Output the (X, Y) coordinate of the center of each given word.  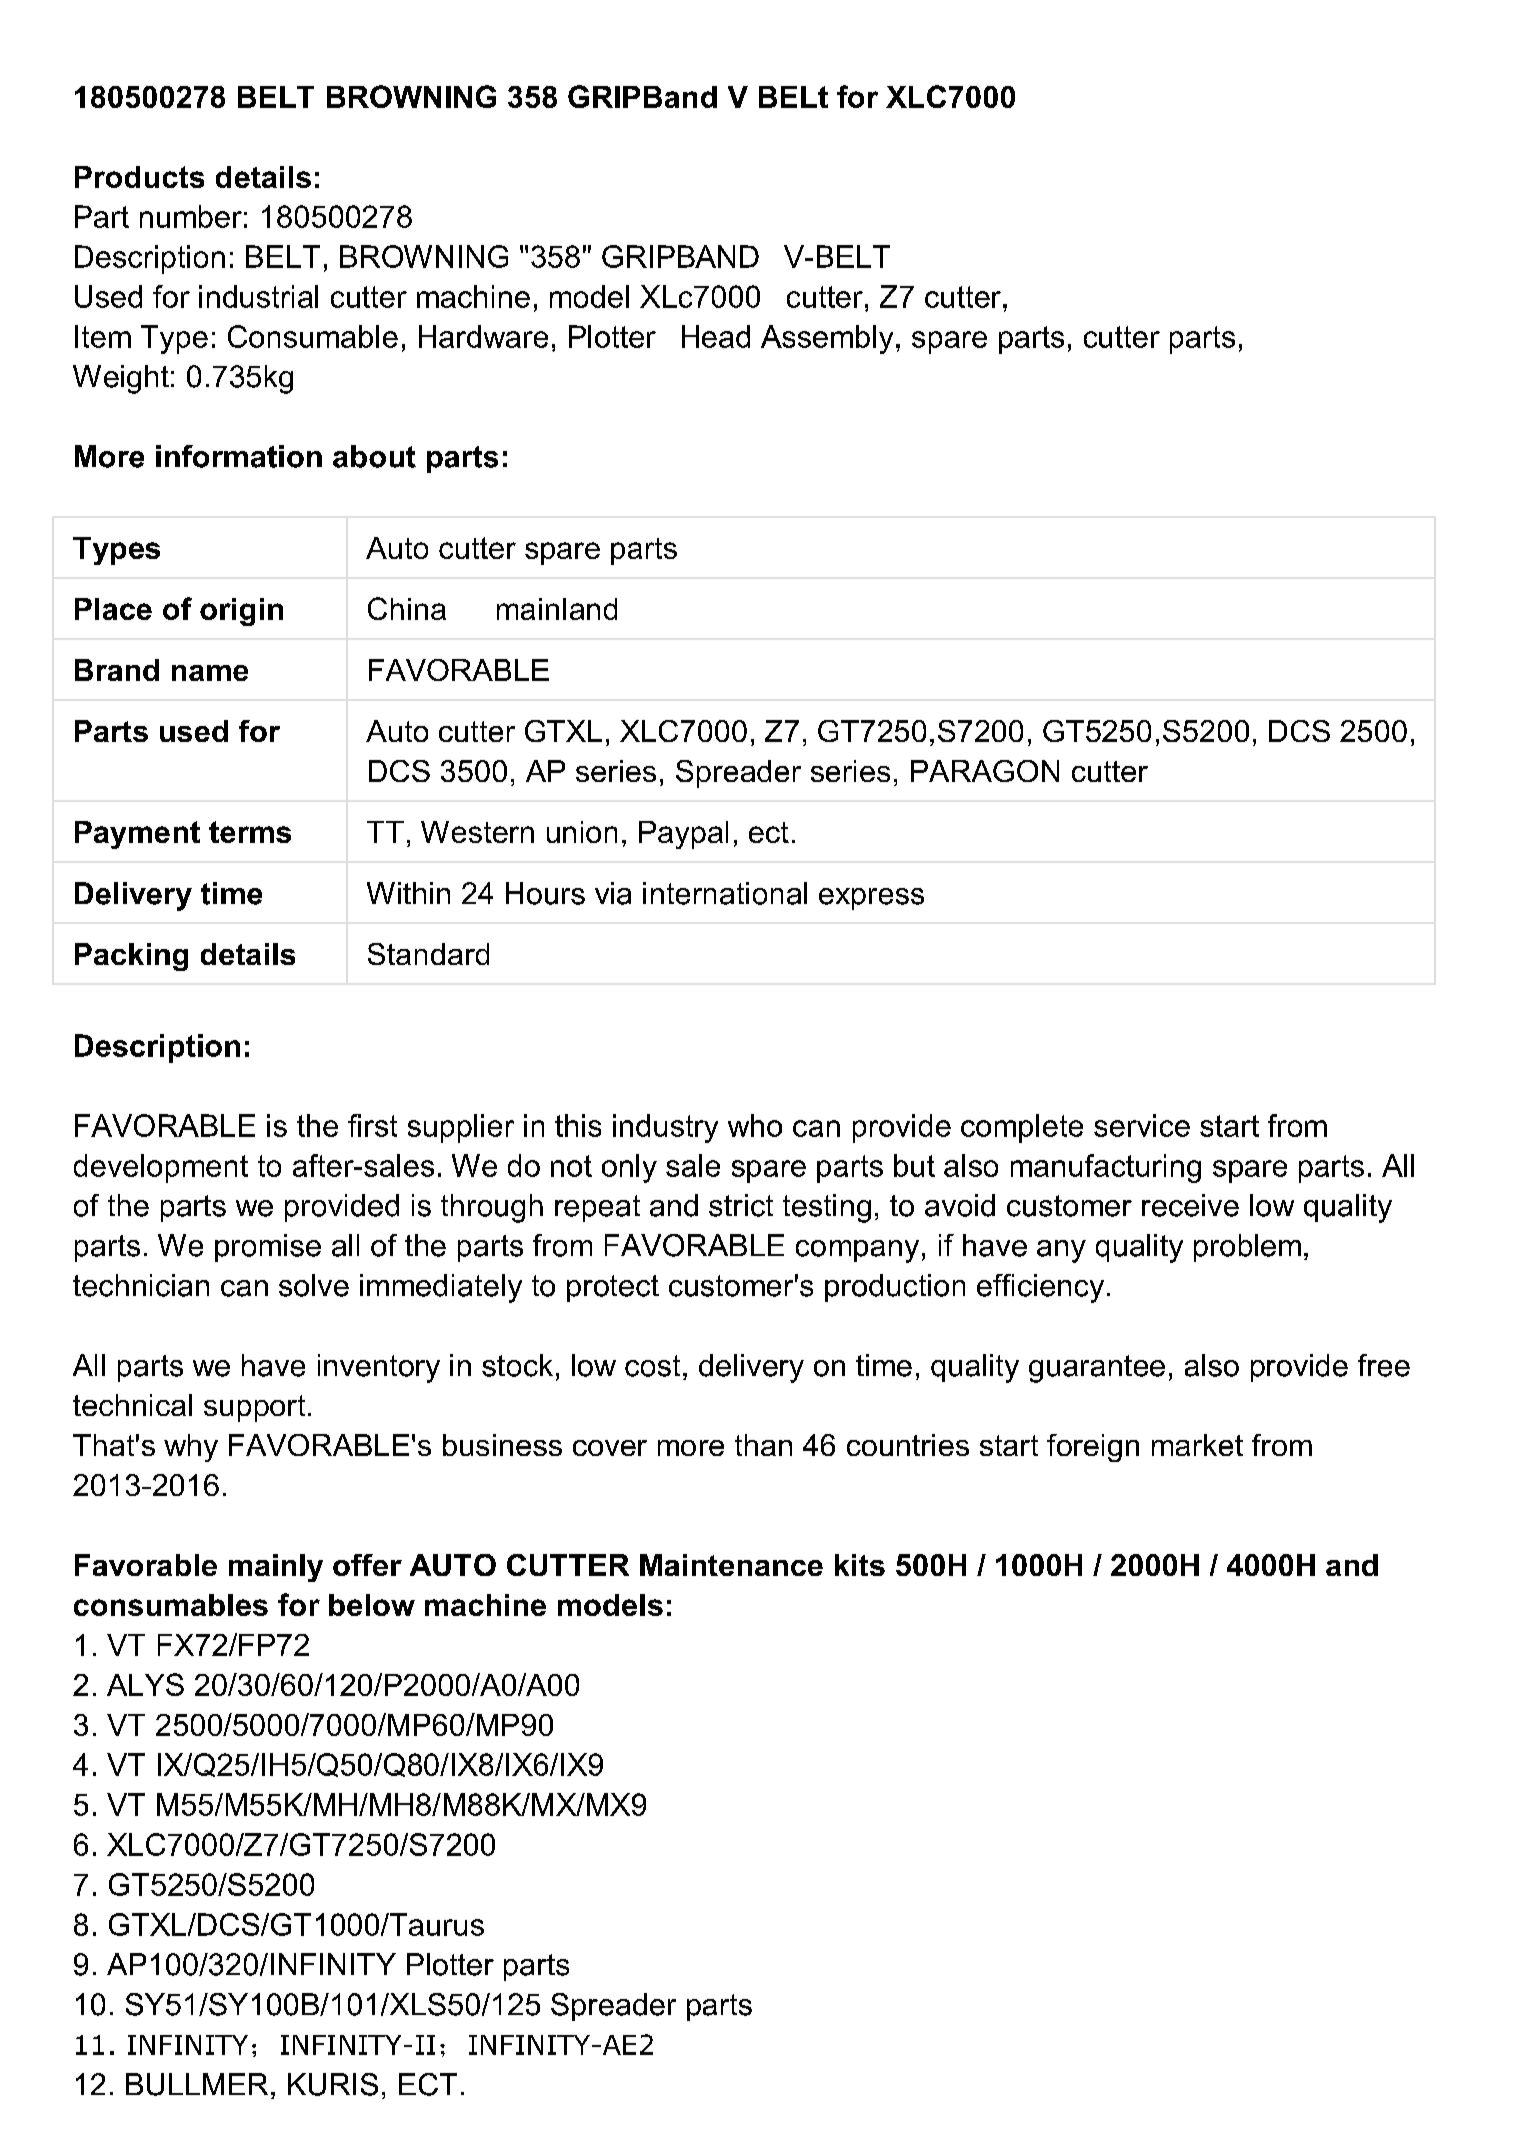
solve (314, 1285)
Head (716, 336)
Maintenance (731, 1565)
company (857, 1251)
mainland (557, 609)
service (1142, 1125)
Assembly (827, 339)
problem (1247, 1248)
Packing (131, 957)
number (191, 216)
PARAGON (985, 771)
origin (241, 612)
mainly (276, 1568)
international (725, 893)
